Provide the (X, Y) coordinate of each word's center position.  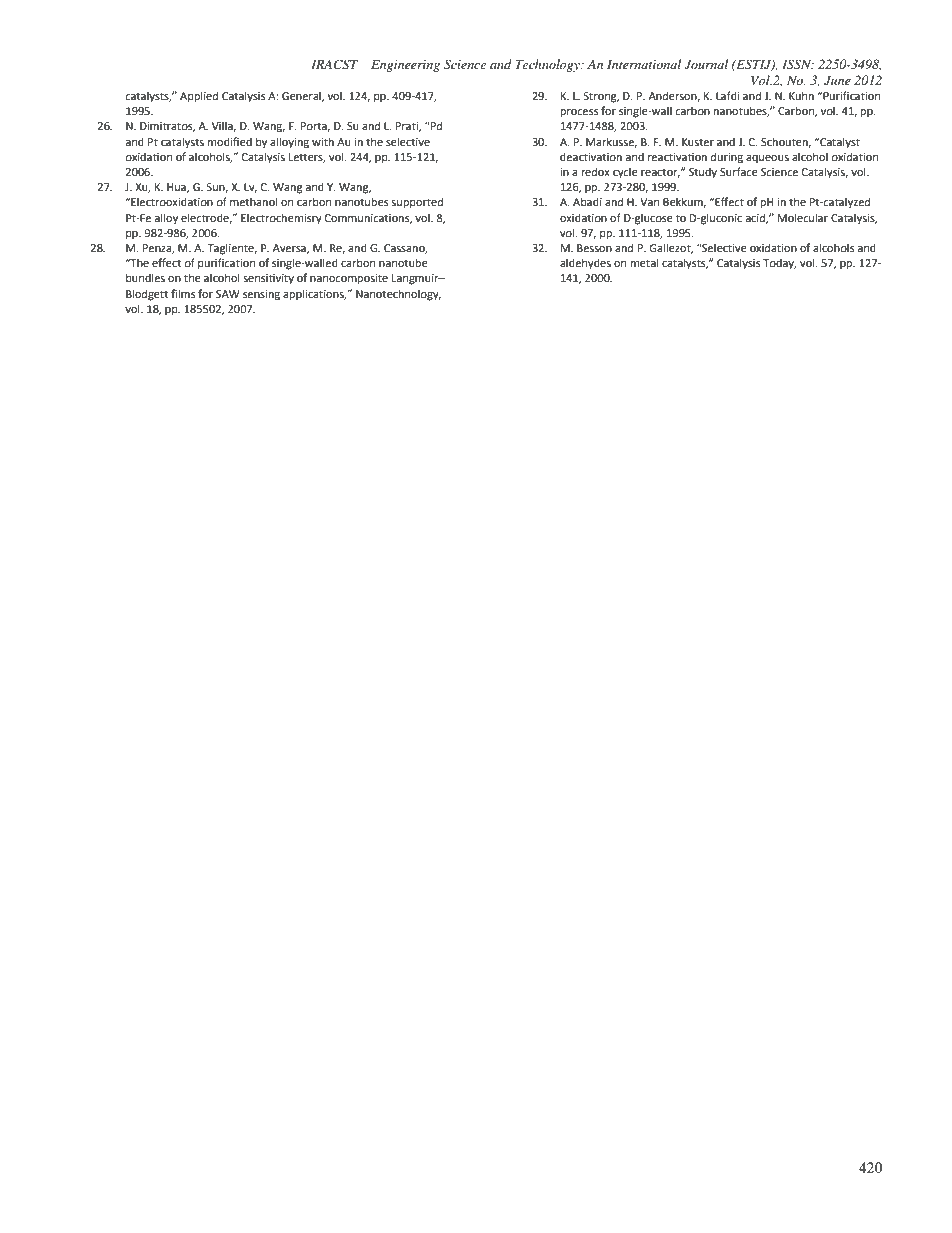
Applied (199, 97)
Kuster (698, 142)
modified (229, 141)
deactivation (591, 156)
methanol (253, 201)
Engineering (405, 66)
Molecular (803, 217)
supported (417, 203)
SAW (228, 294)
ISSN (798, 64)
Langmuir (416, 279)
